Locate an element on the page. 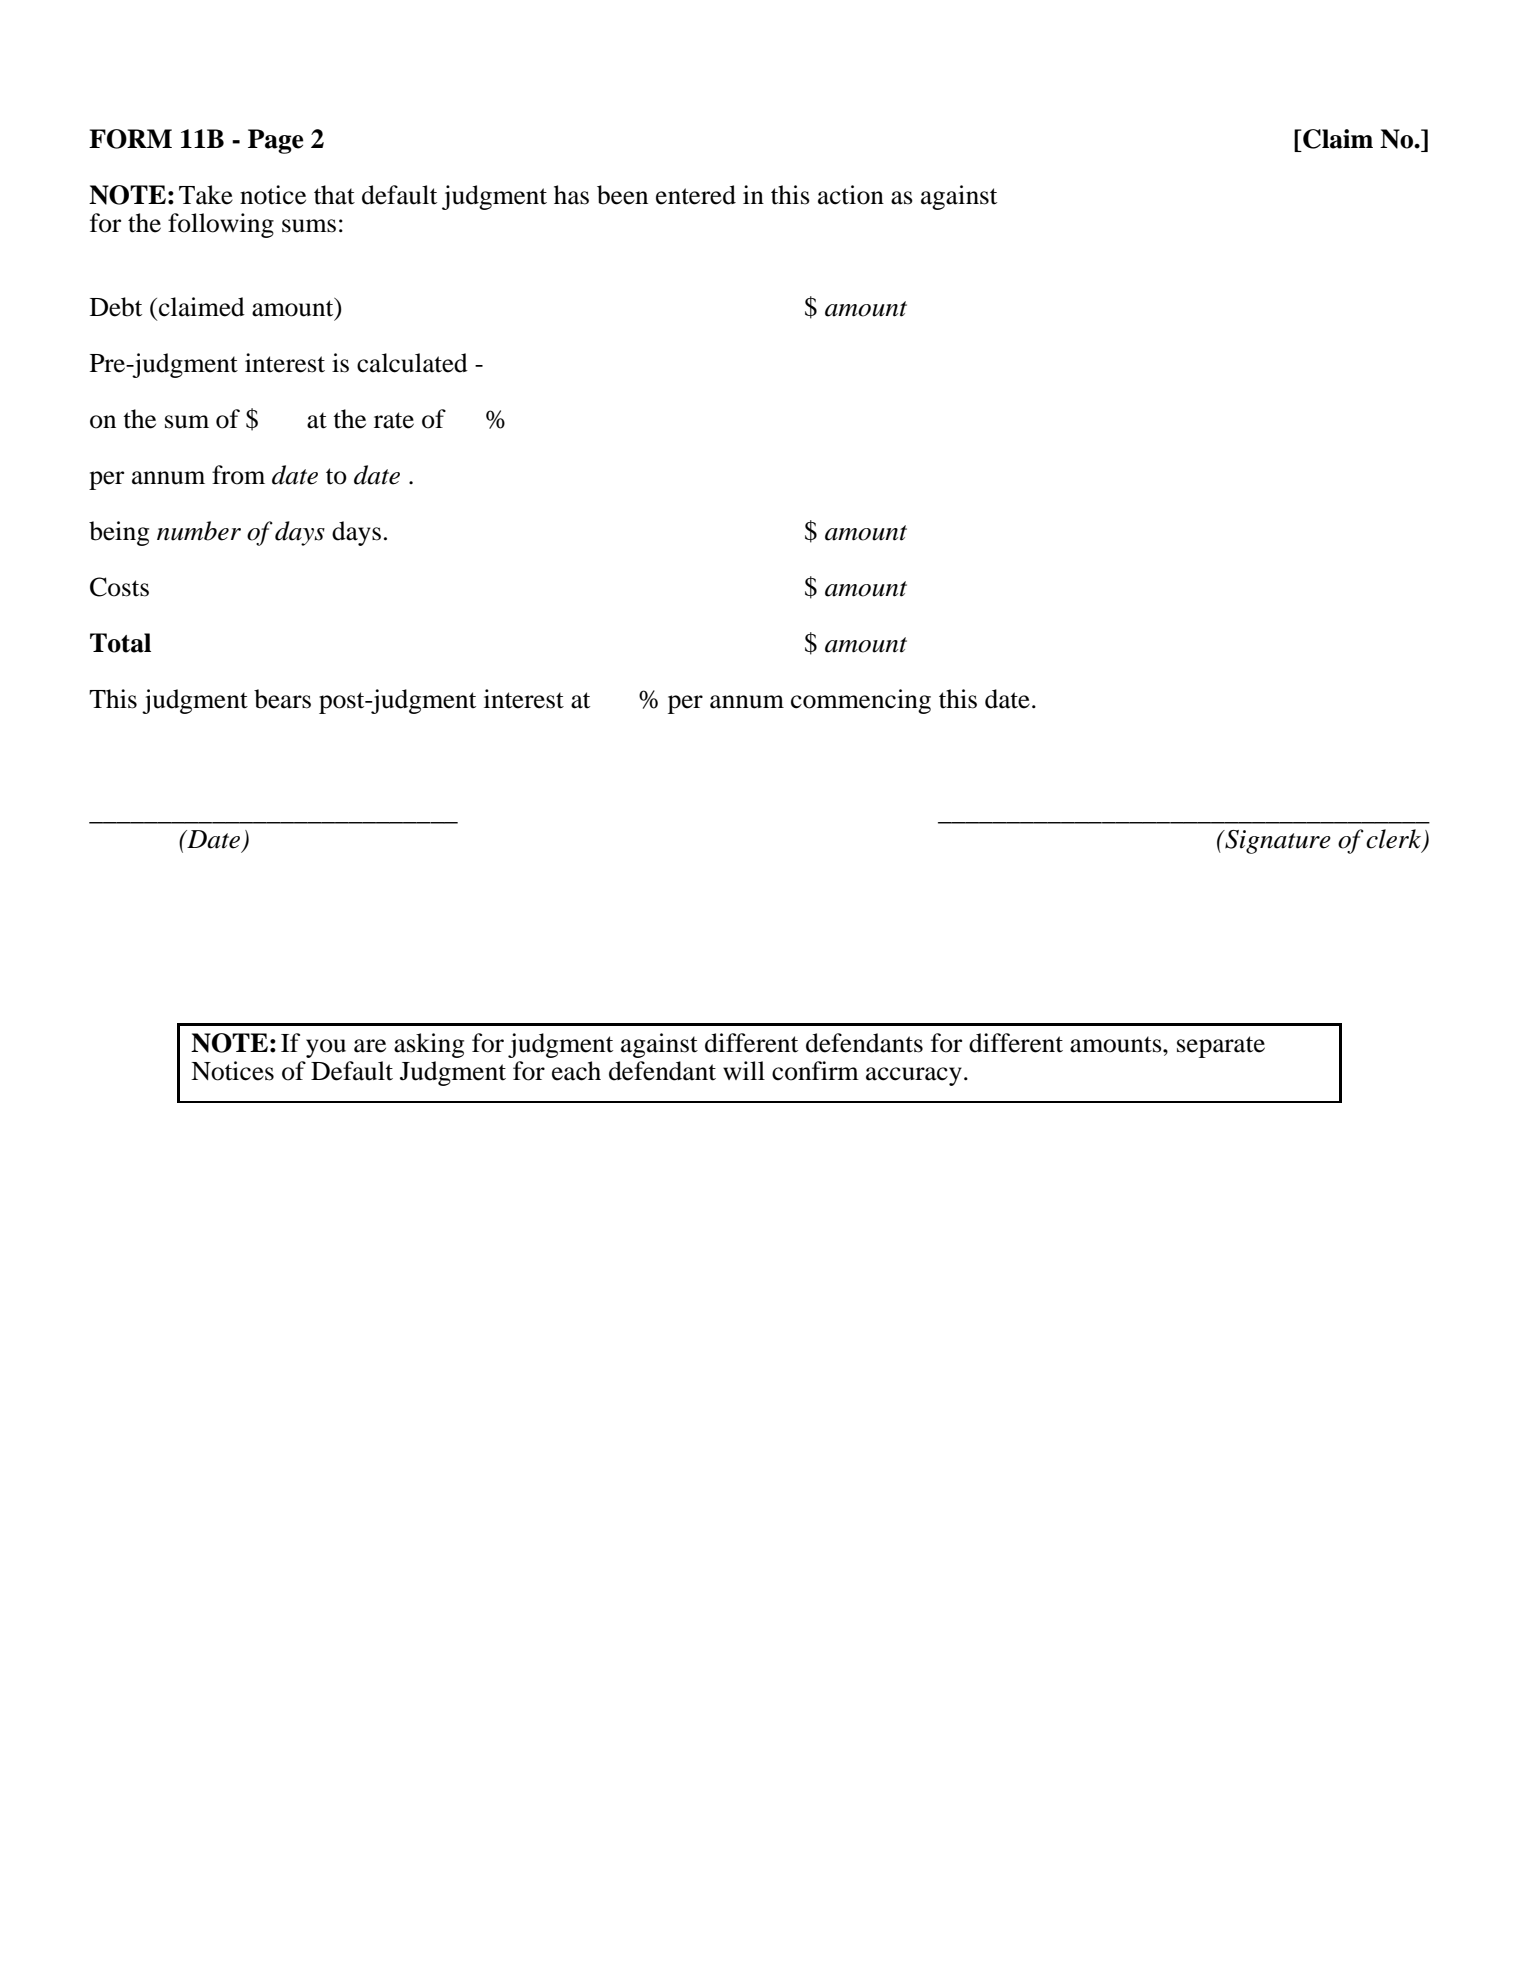 The width and height of the page is (1519, 1966). clerk is located at coordinates (1395, 840).
